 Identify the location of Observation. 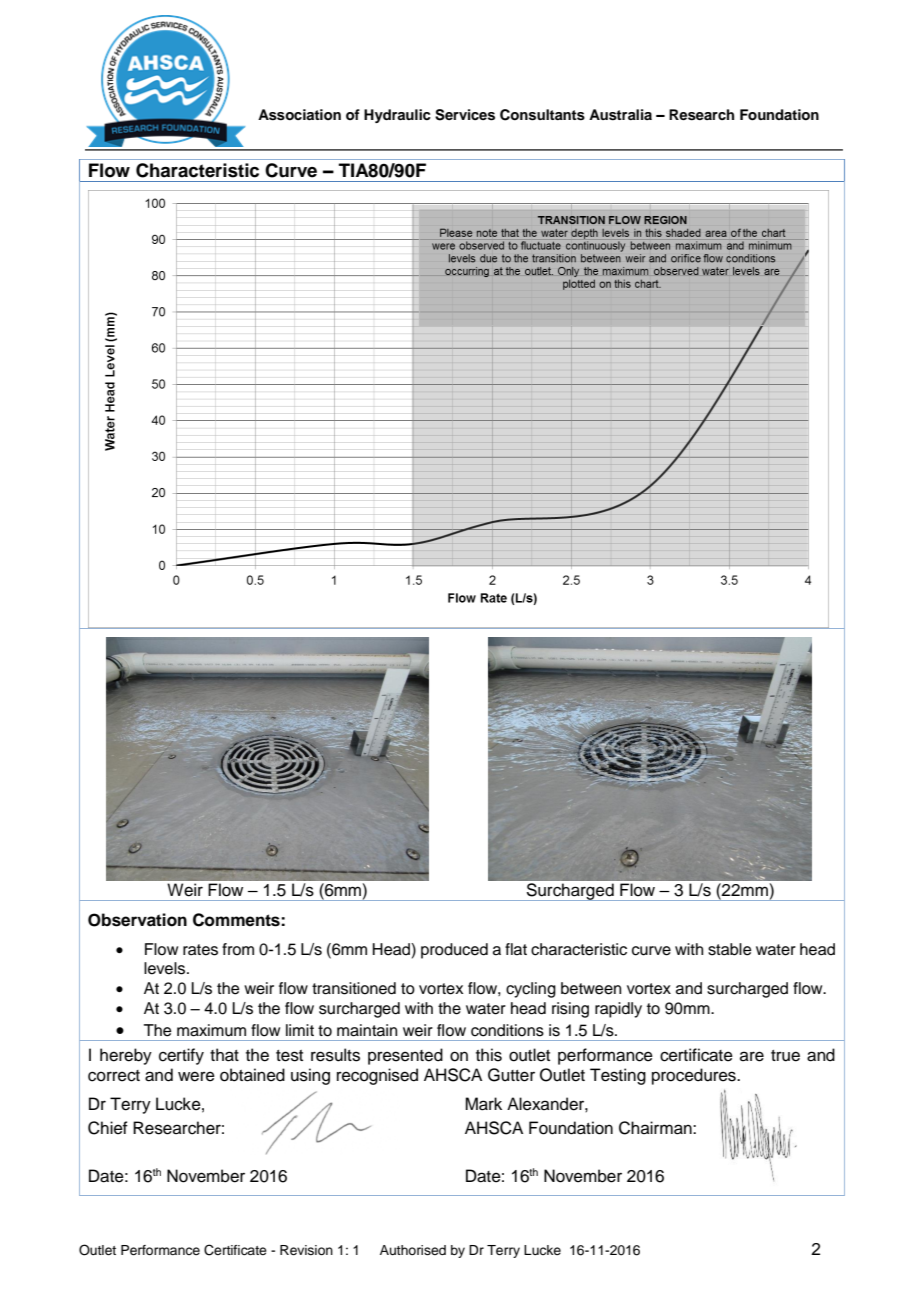
(137, 920).
